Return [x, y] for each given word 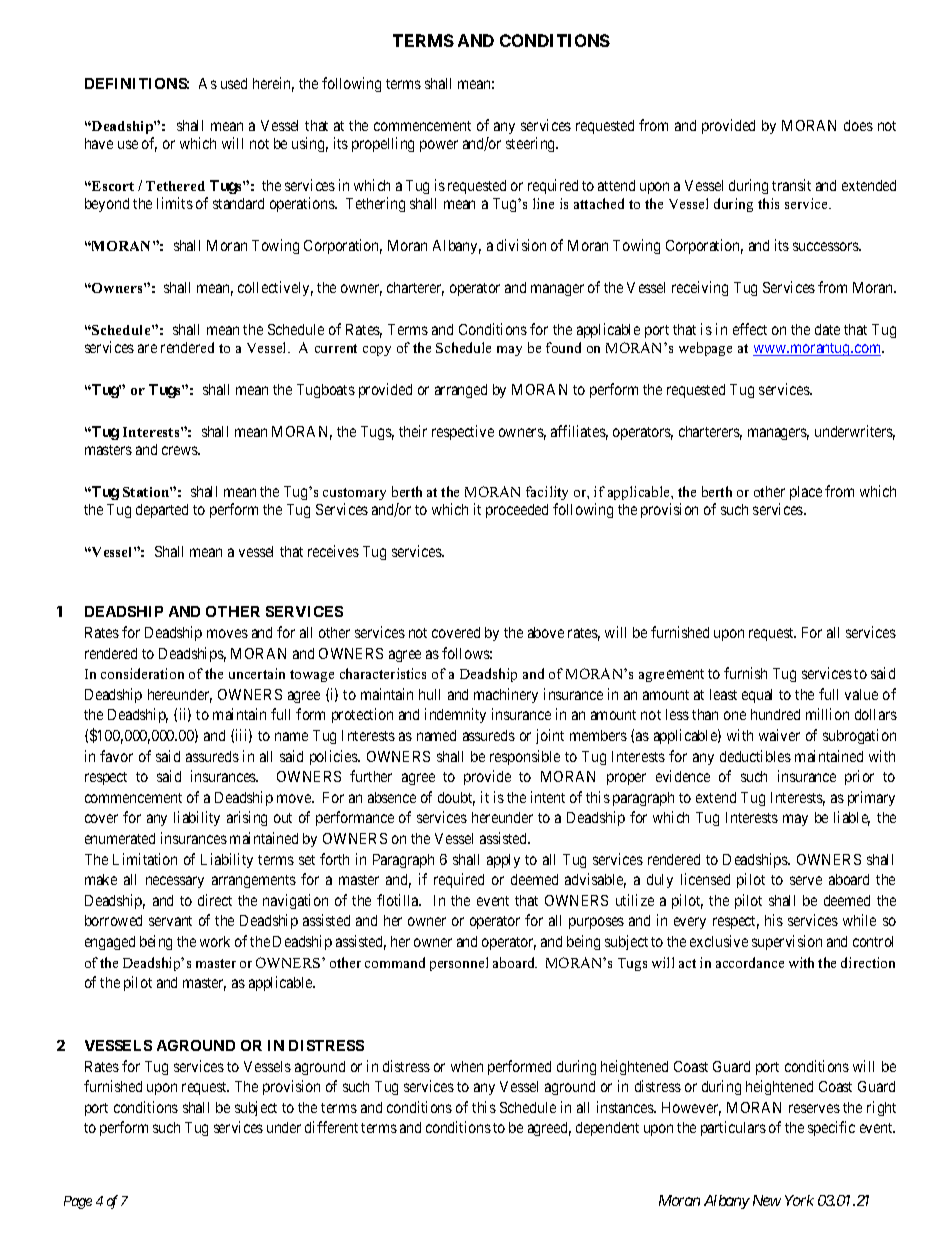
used [234, 83]
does [858, 125]
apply [503, 861]
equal [757, 696]
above [546, 632]
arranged [461, 391]
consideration [142, 673]
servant [170, 921]
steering [532, 144]
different [331, 1127]
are [147, 348]
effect [750, 329]
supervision [787, 942]
